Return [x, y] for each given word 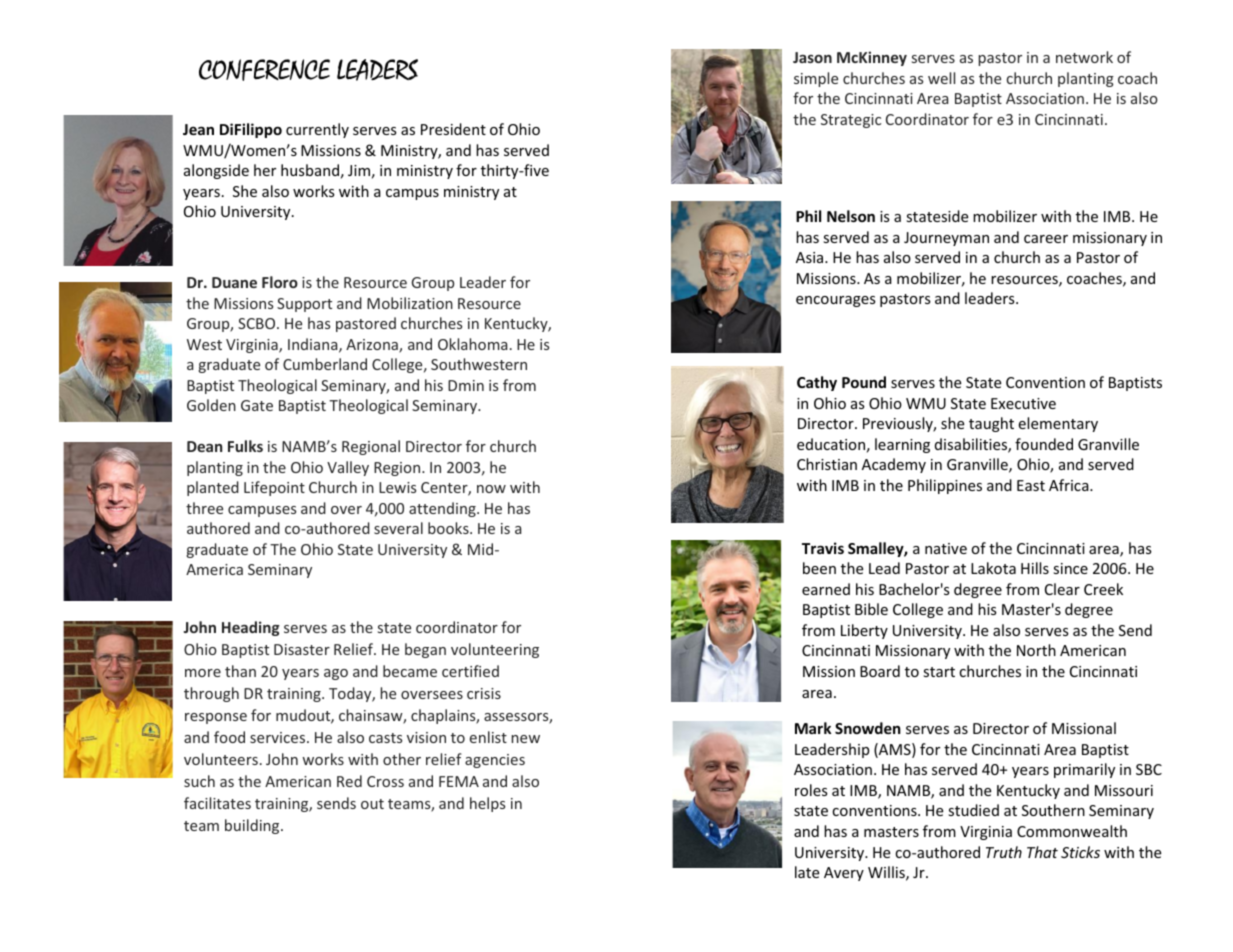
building [253, 826]
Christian [827, 464]
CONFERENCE [264, 70]
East [1031, 485]
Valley [348, 468]
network [1084, 57]
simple [816, 79]
